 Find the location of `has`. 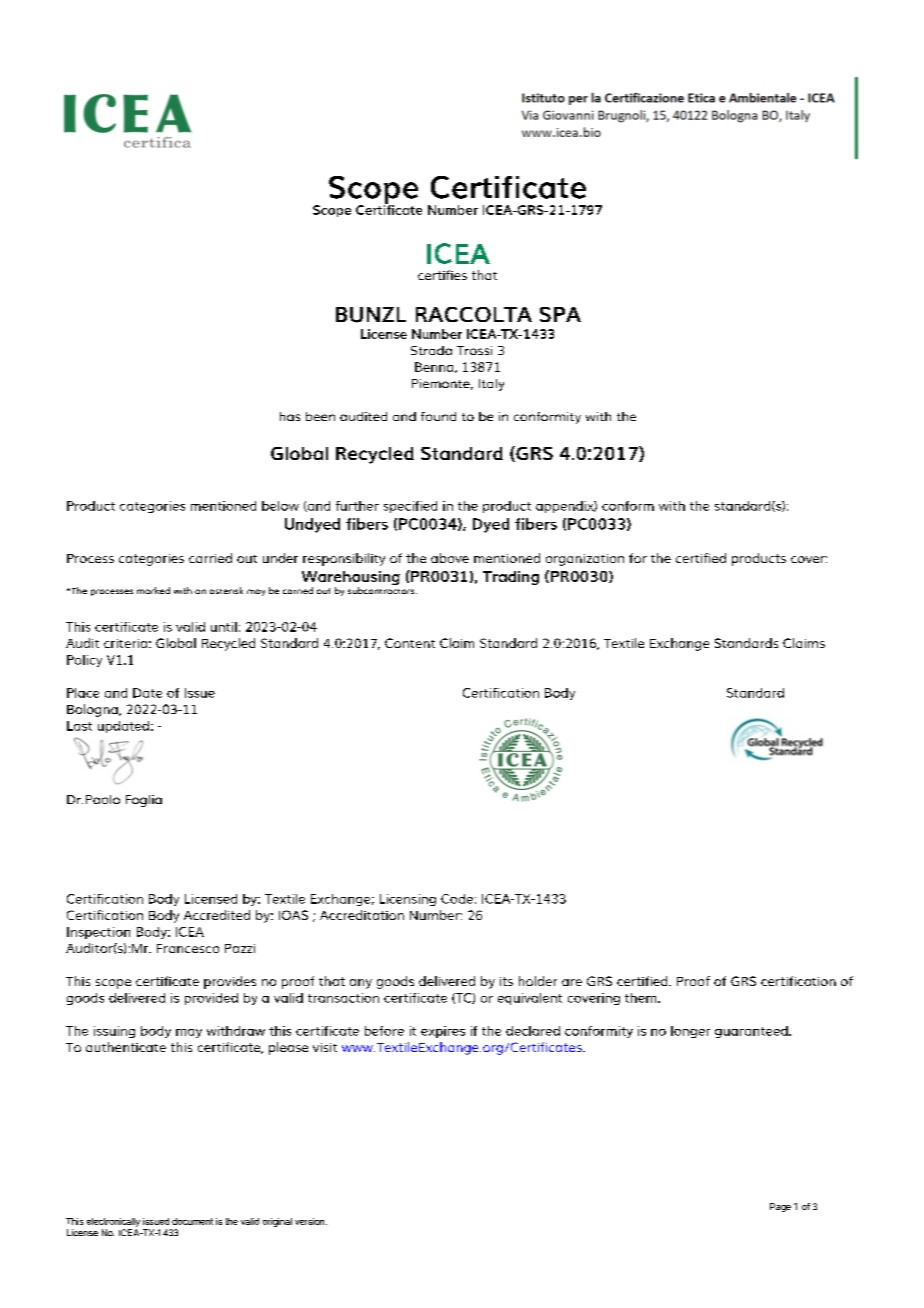

has is located at coordinates (290, 416).
